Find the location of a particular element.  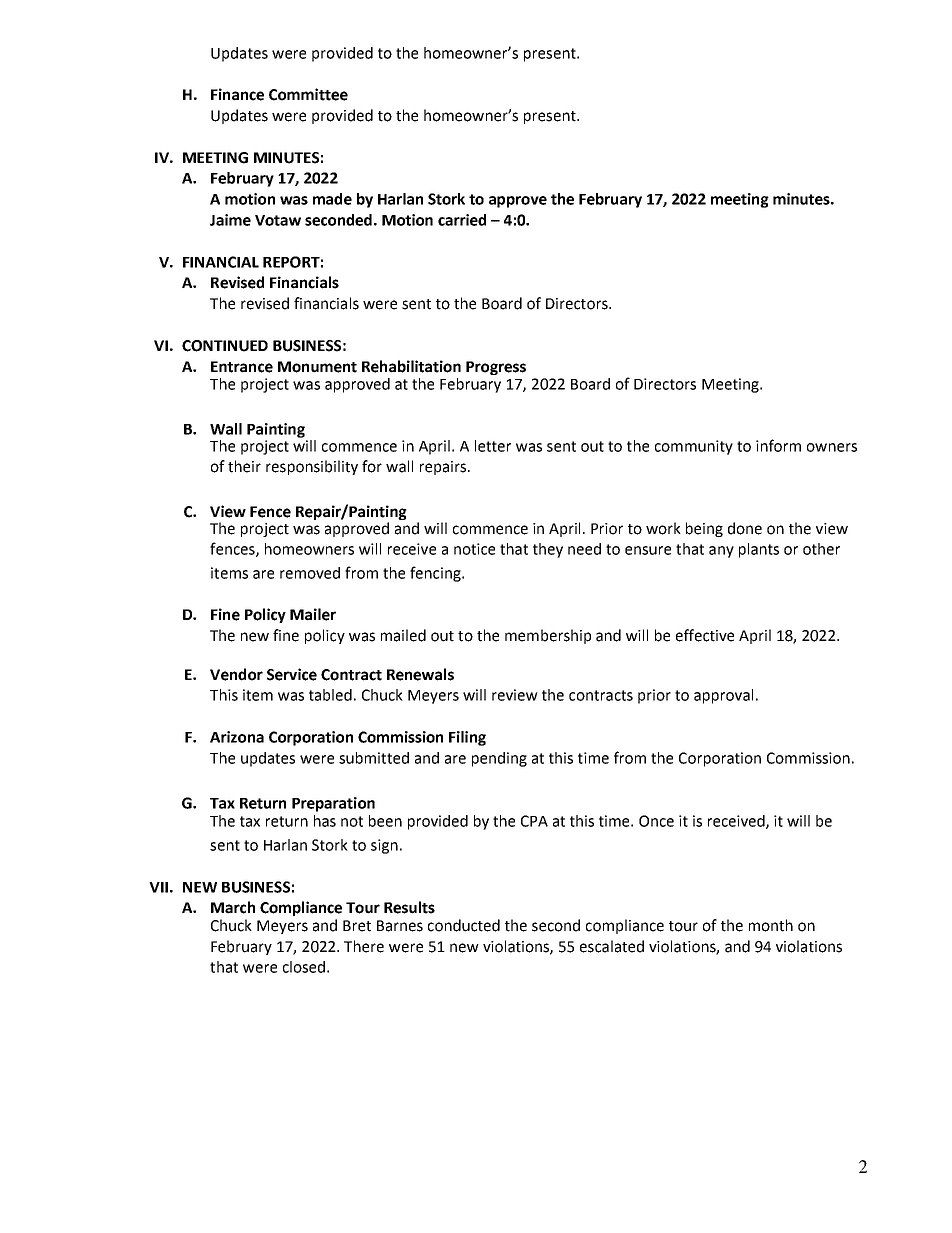

Arizona is located at coordinates (237, 737).
